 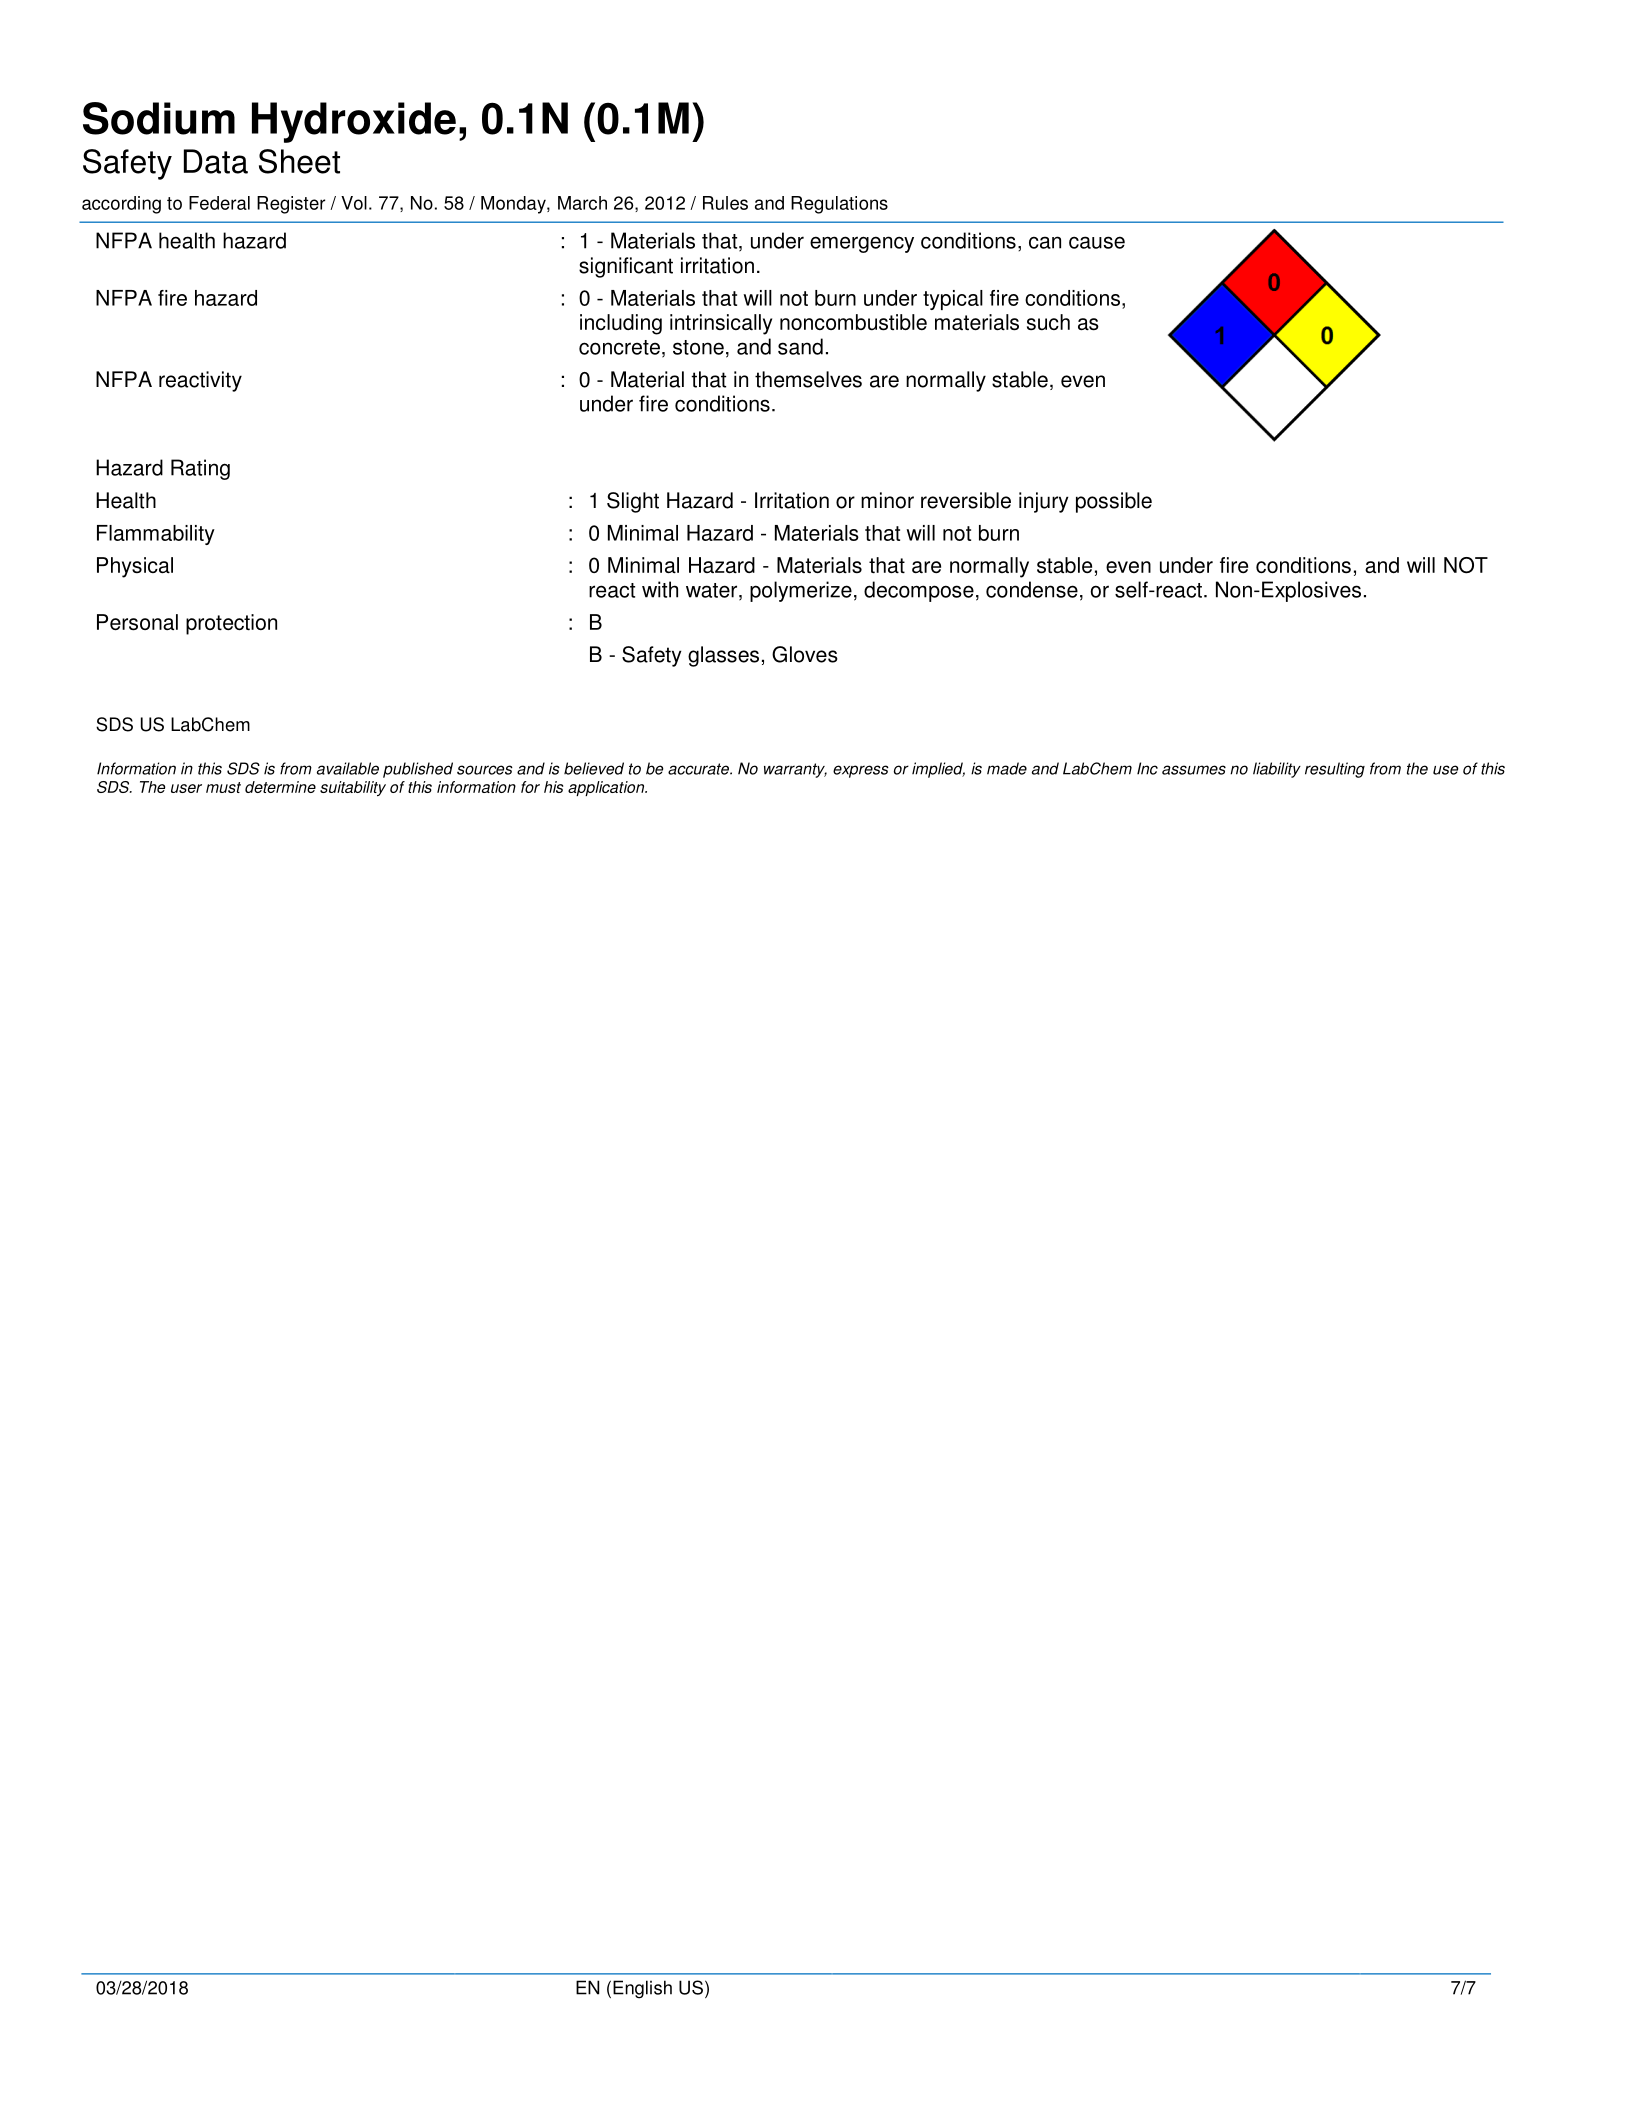 I want to click on assumes, so click(x=1194, y=770).
